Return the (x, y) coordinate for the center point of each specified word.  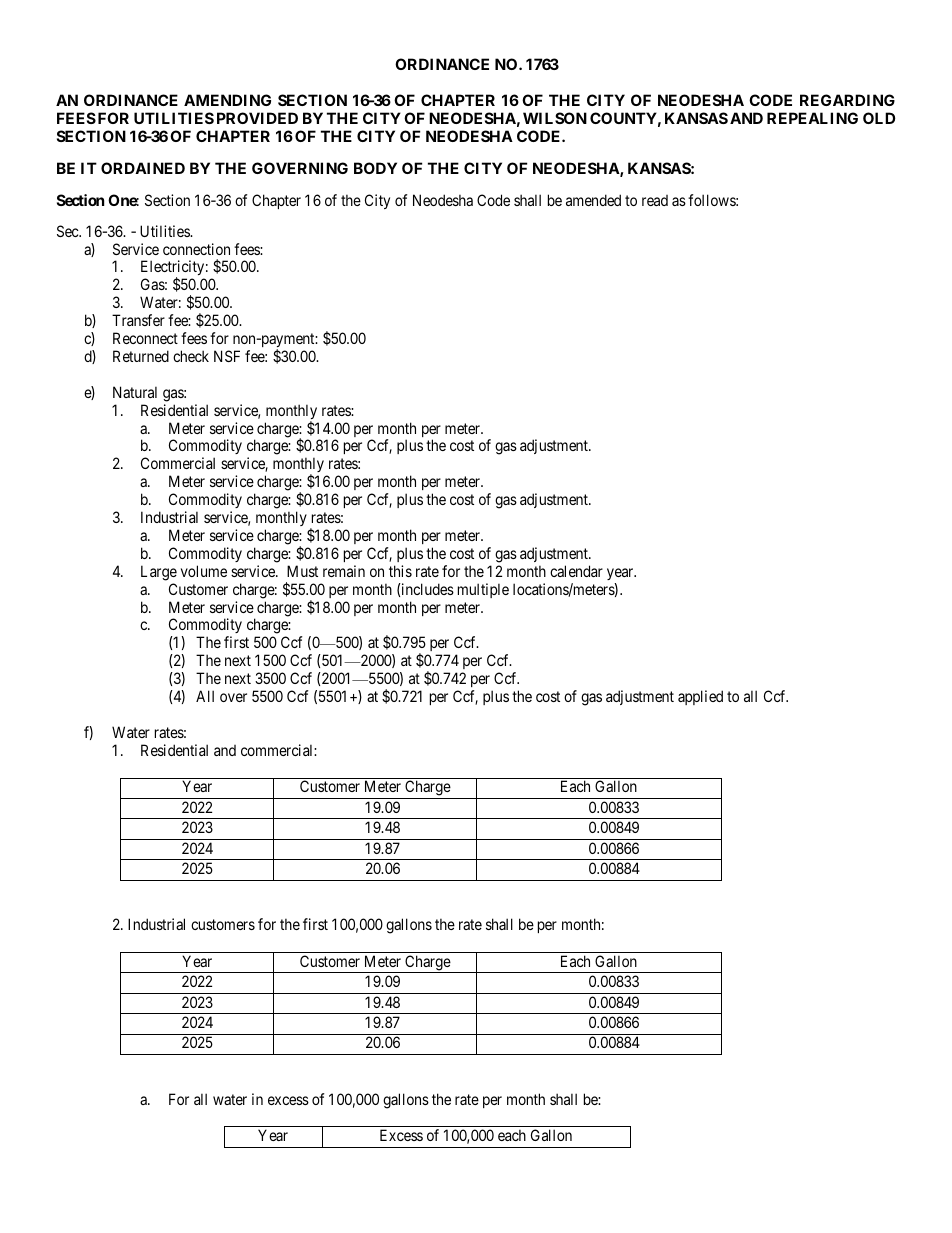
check (191, 356)
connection (196, 249)
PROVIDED (257, 118)
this (400, 571)
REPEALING (812, 118)
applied (700, 697)
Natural (135, 392)
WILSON (555, 118)
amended (593, 200)
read (655, 200)
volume (204, 571)
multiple (483, 590)
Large (159, 573)
